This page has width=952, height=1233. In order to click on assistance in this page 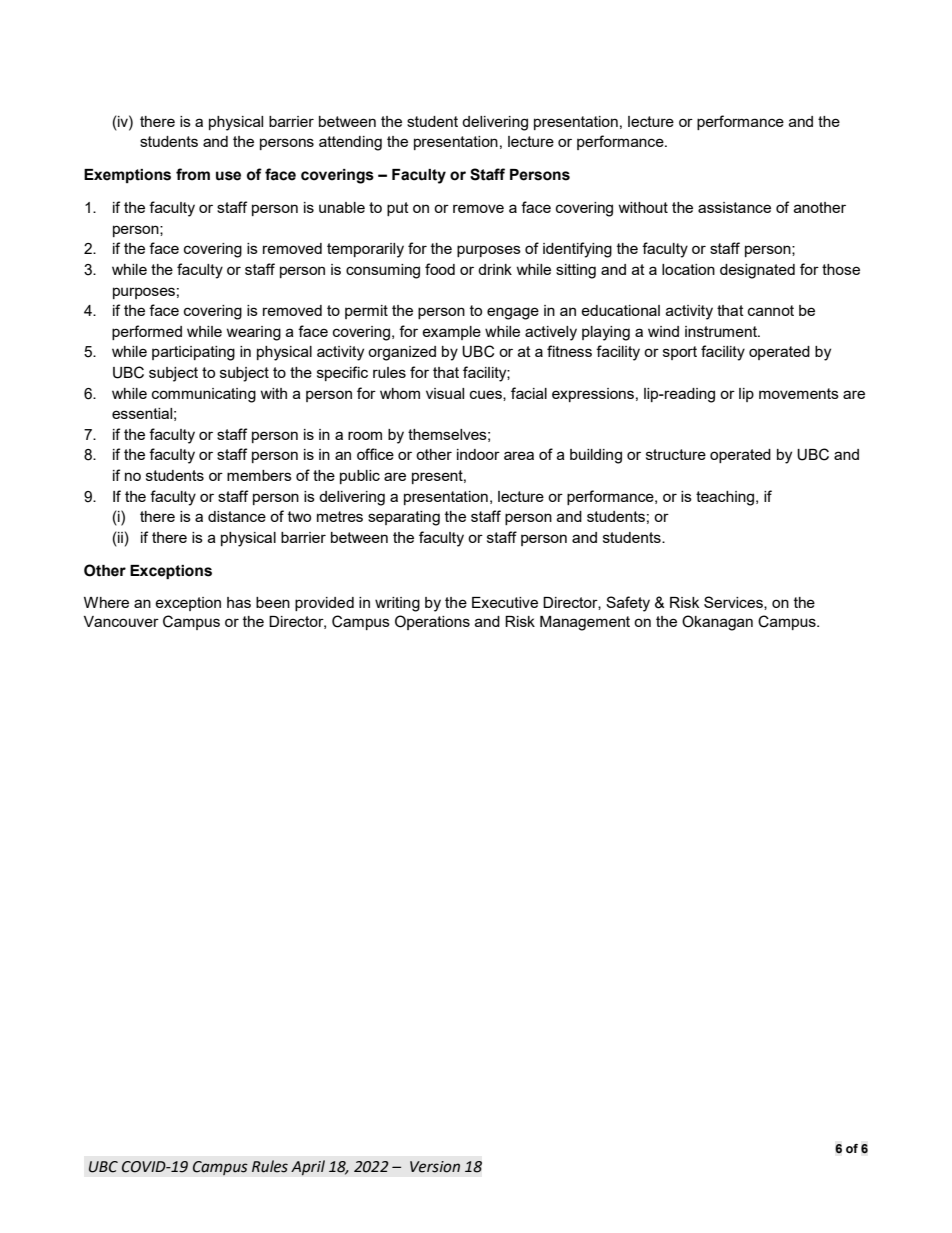, I will do `click(734, 207)`.
